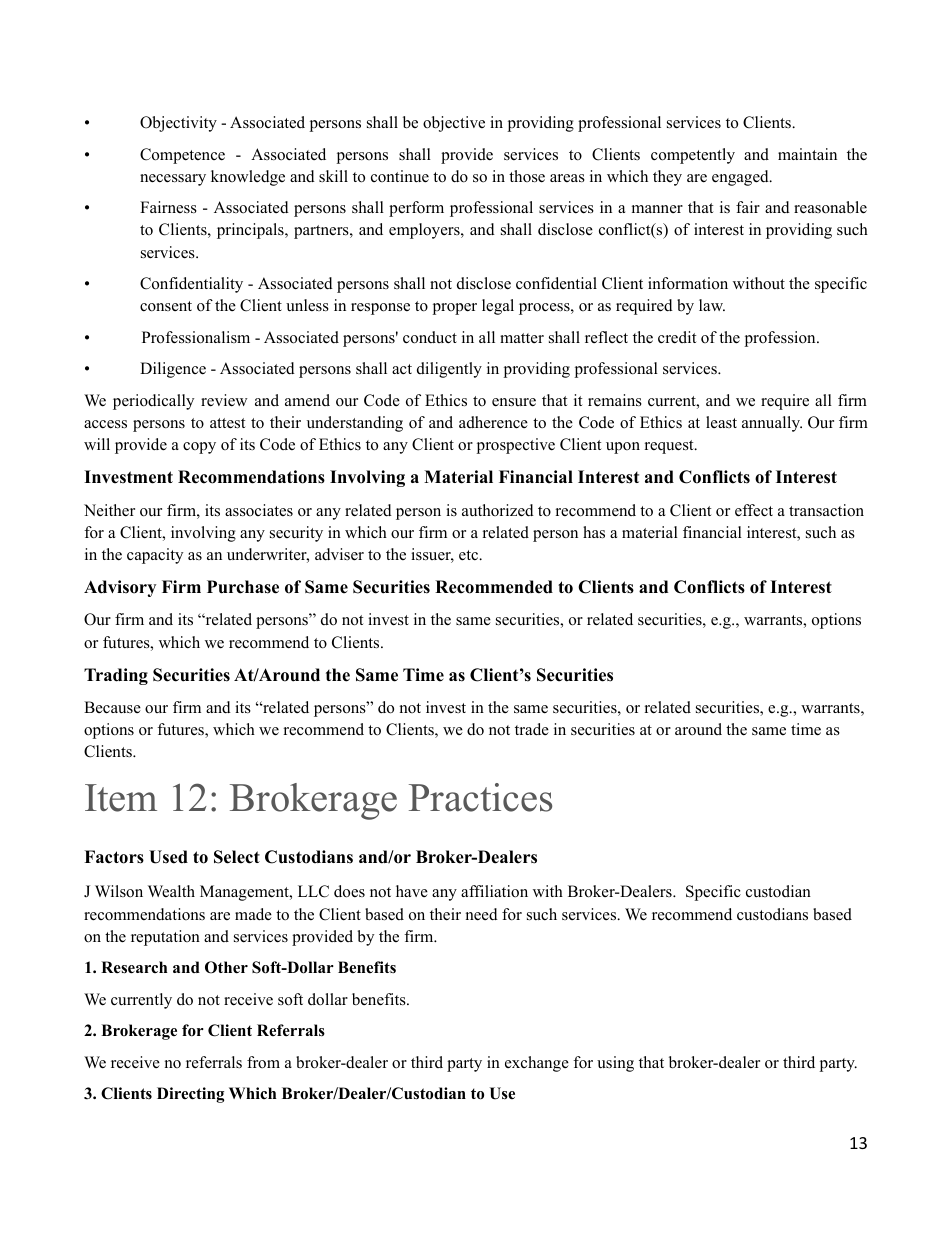  What do you see at coordinates (182, 156) in the document?
I see `Competence` at bounding box center [182, 156].
